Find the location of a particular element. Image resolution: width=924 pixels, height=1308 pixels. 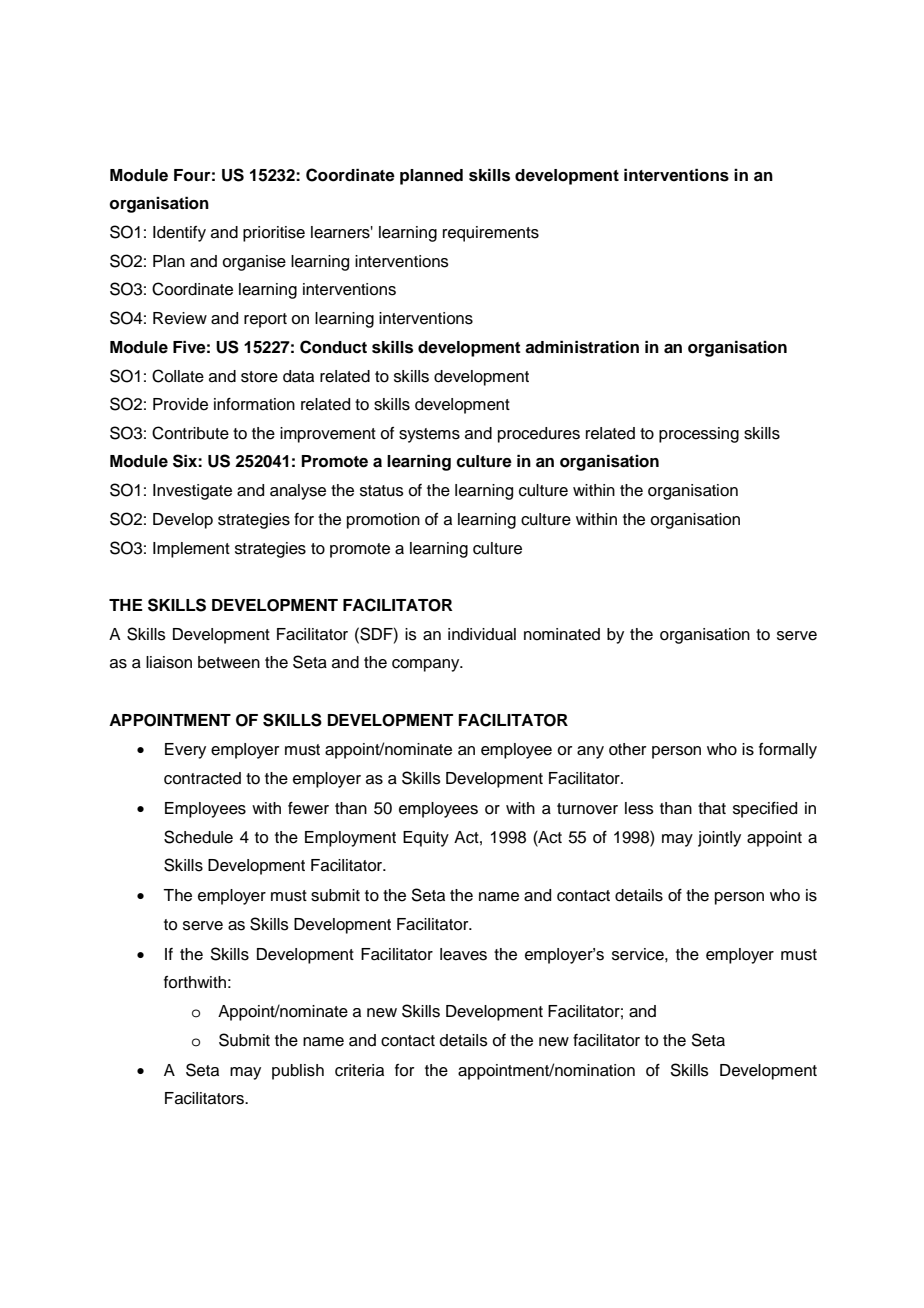

requirements is located at coordinates (491, 234).
